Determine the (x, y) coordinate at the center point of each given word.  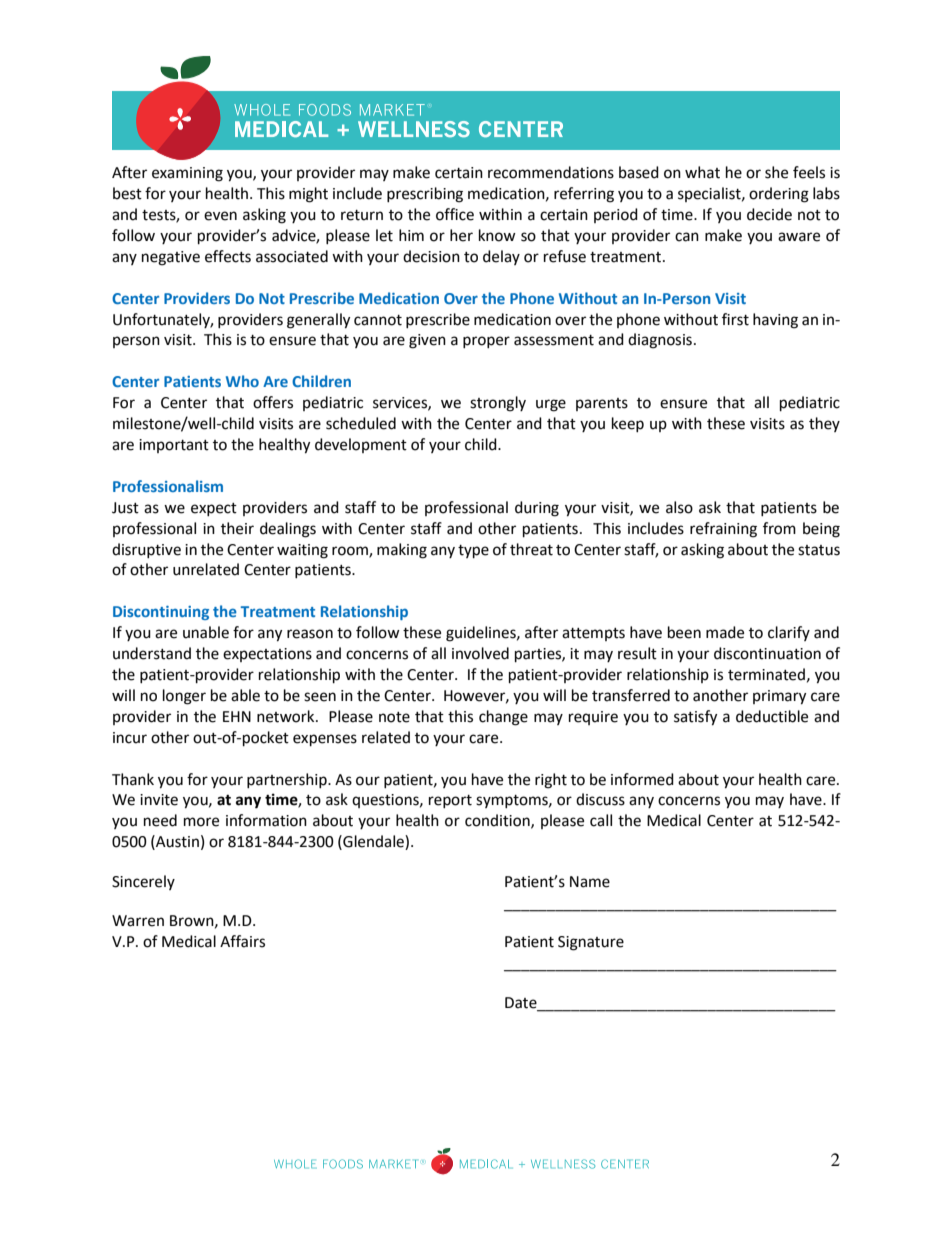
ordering (779, 195)
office (455, 214)
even (220, 216)
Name (590, 882)
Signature (591, 943)
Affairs (242, 941)
